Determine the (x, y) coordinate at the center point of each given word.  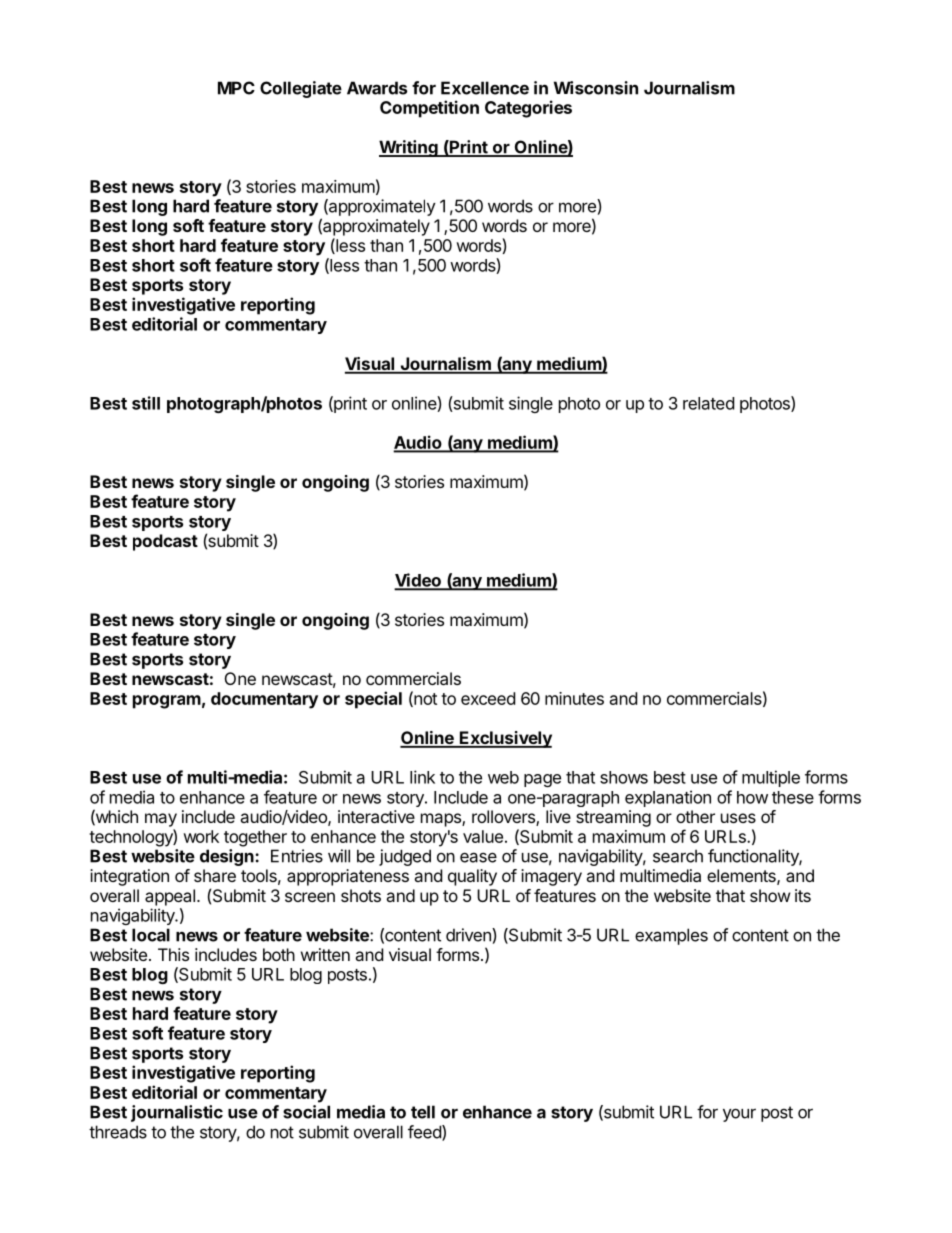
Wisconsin (596, 88)
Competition (429, 109)
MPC (236, 88)
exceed (488, 698)
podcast (165, 542)
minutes (574, 698)
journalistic (177, 1113)
